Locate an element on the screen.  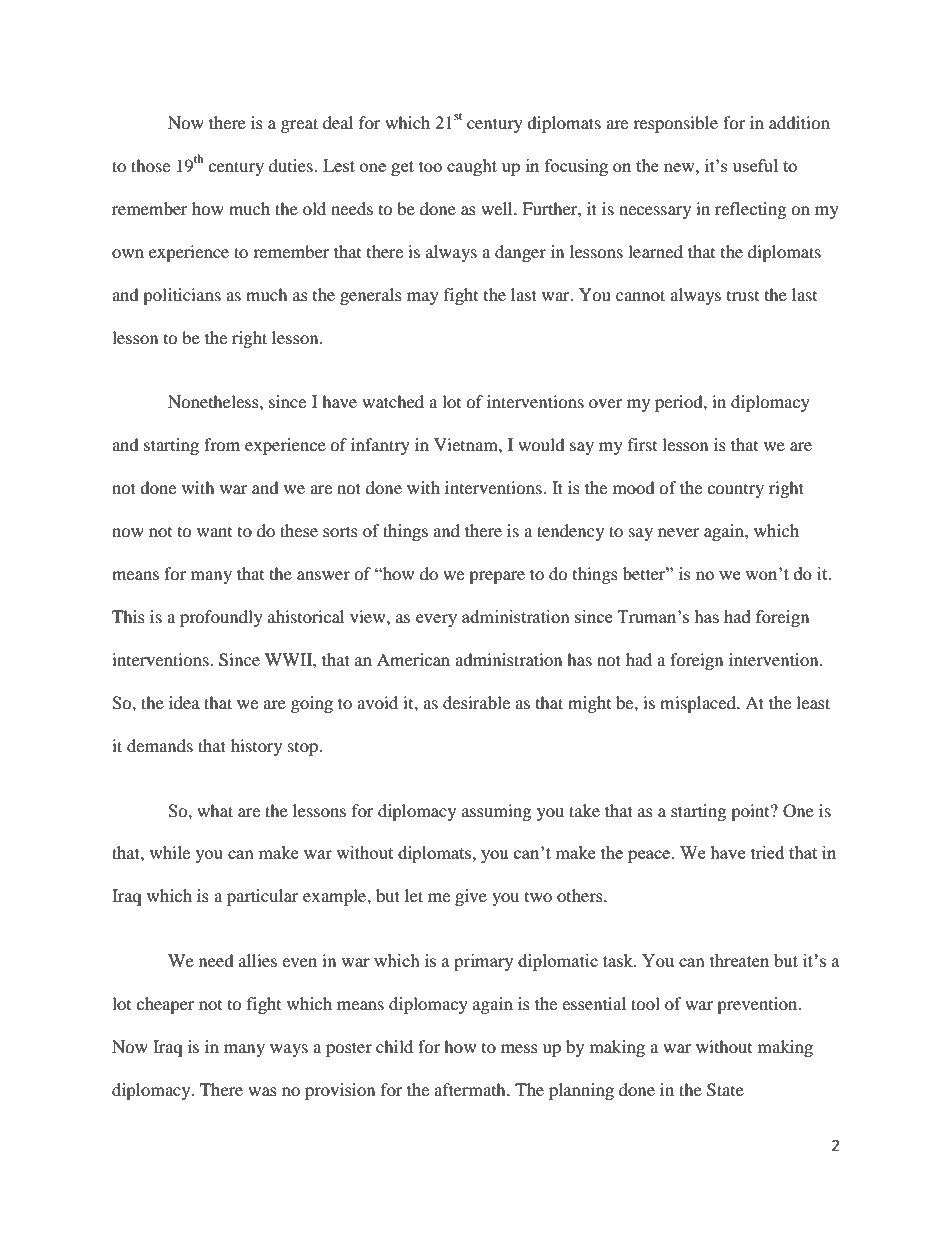
caught is located at coordinates (472, 167).
